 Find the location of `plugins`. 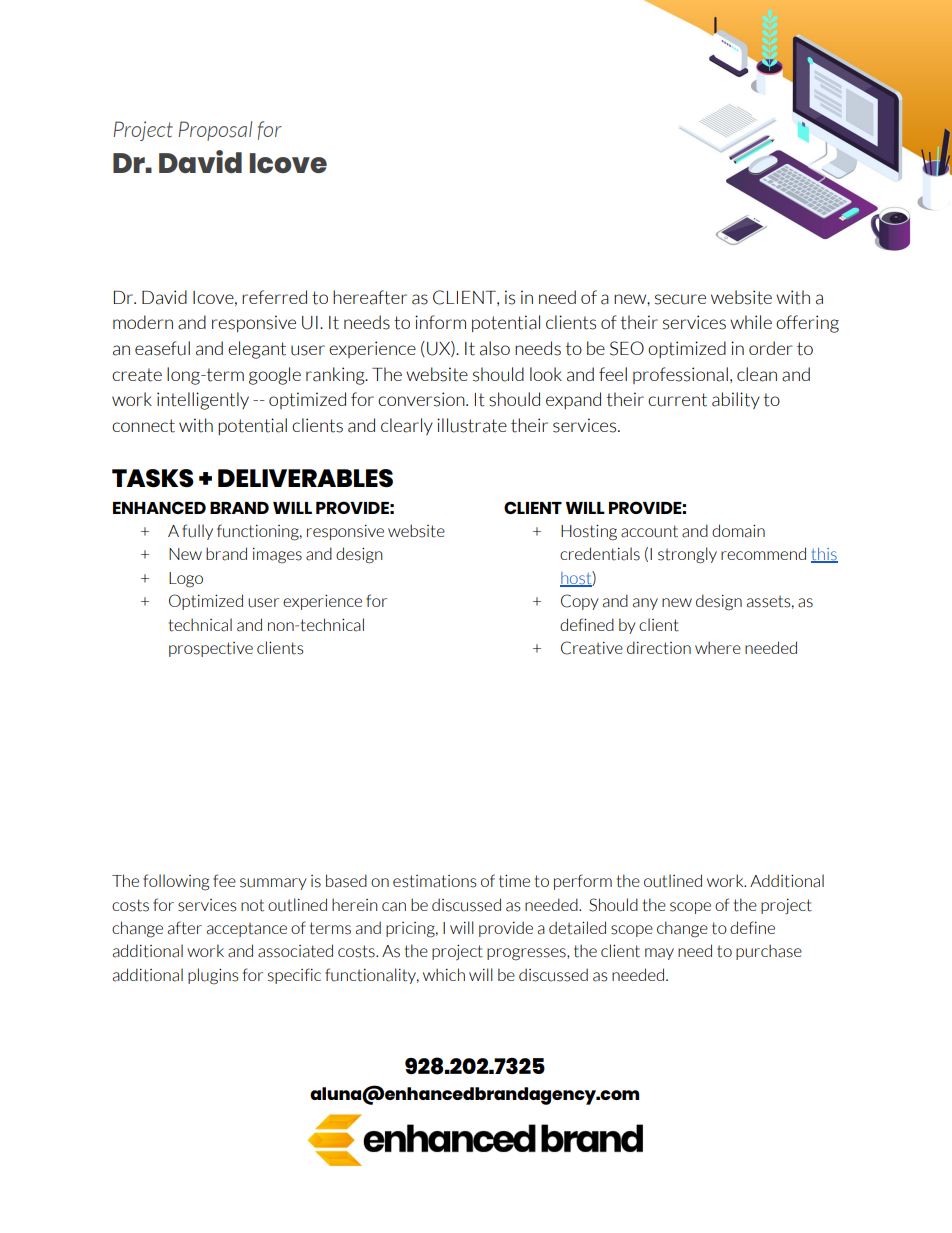

plugins is located at coordinates (213, 976).
